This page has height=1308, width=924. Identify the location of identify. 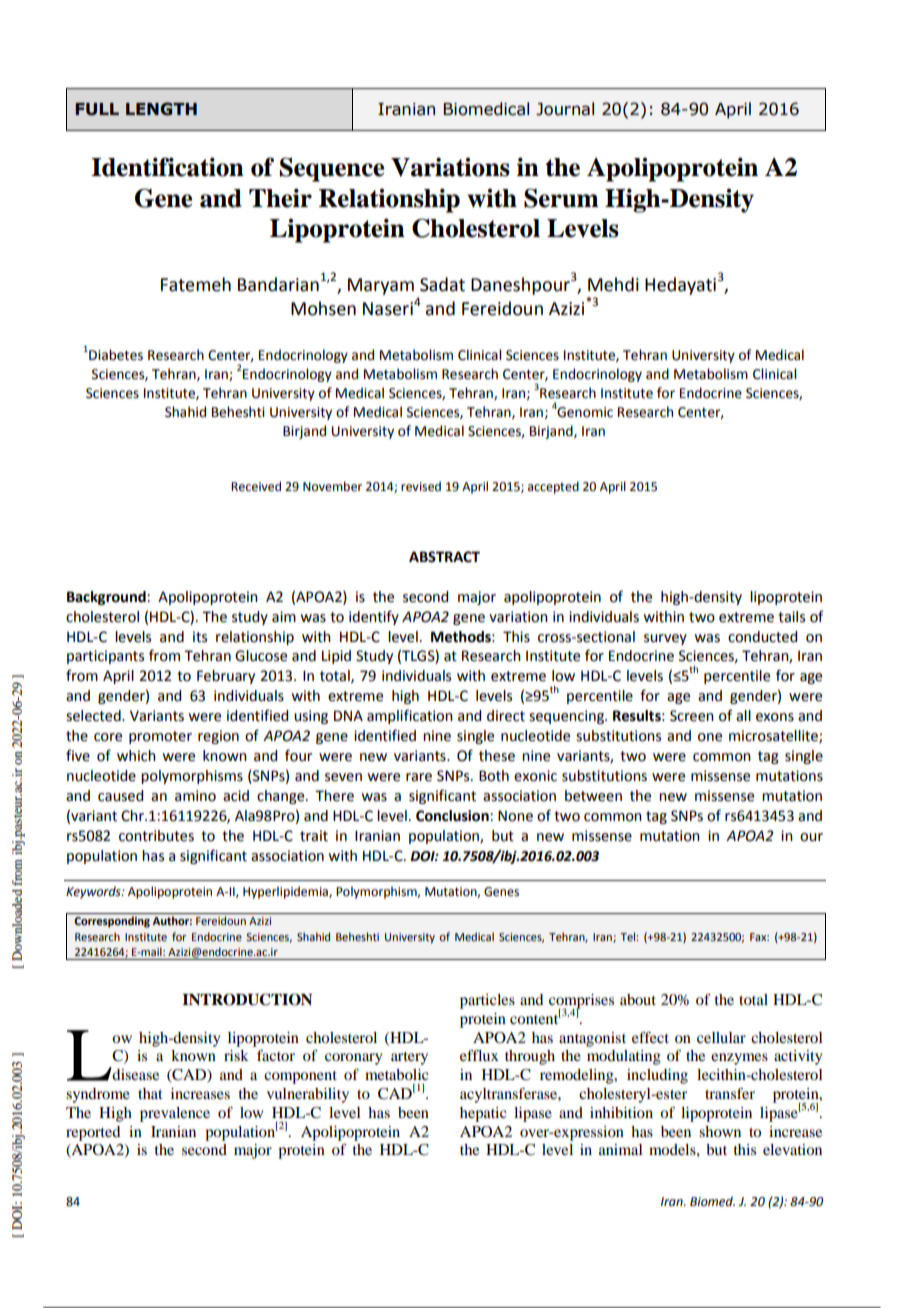
(374, 617).
